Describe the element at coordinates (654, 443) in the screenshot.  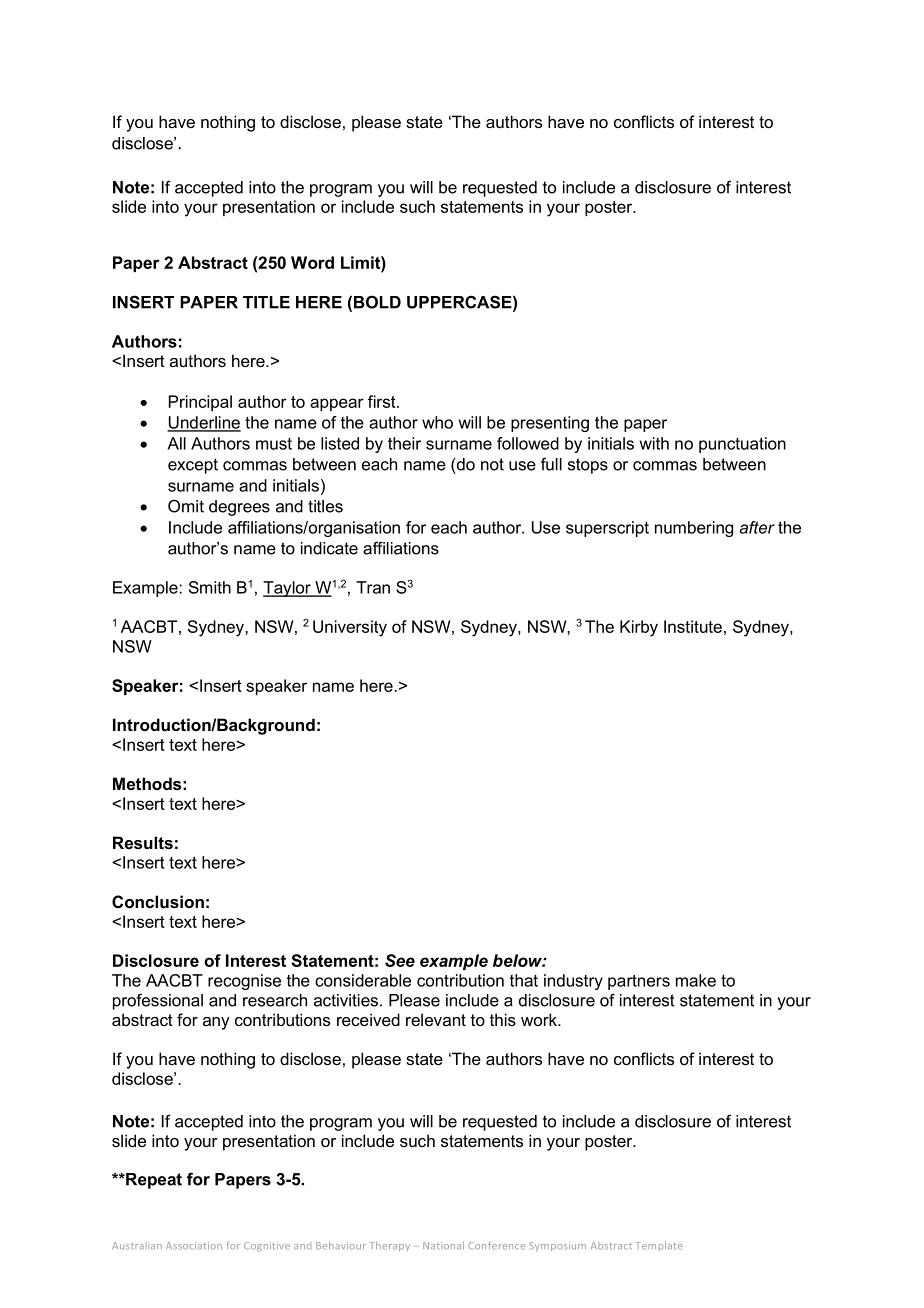
I see `with` at that location.
